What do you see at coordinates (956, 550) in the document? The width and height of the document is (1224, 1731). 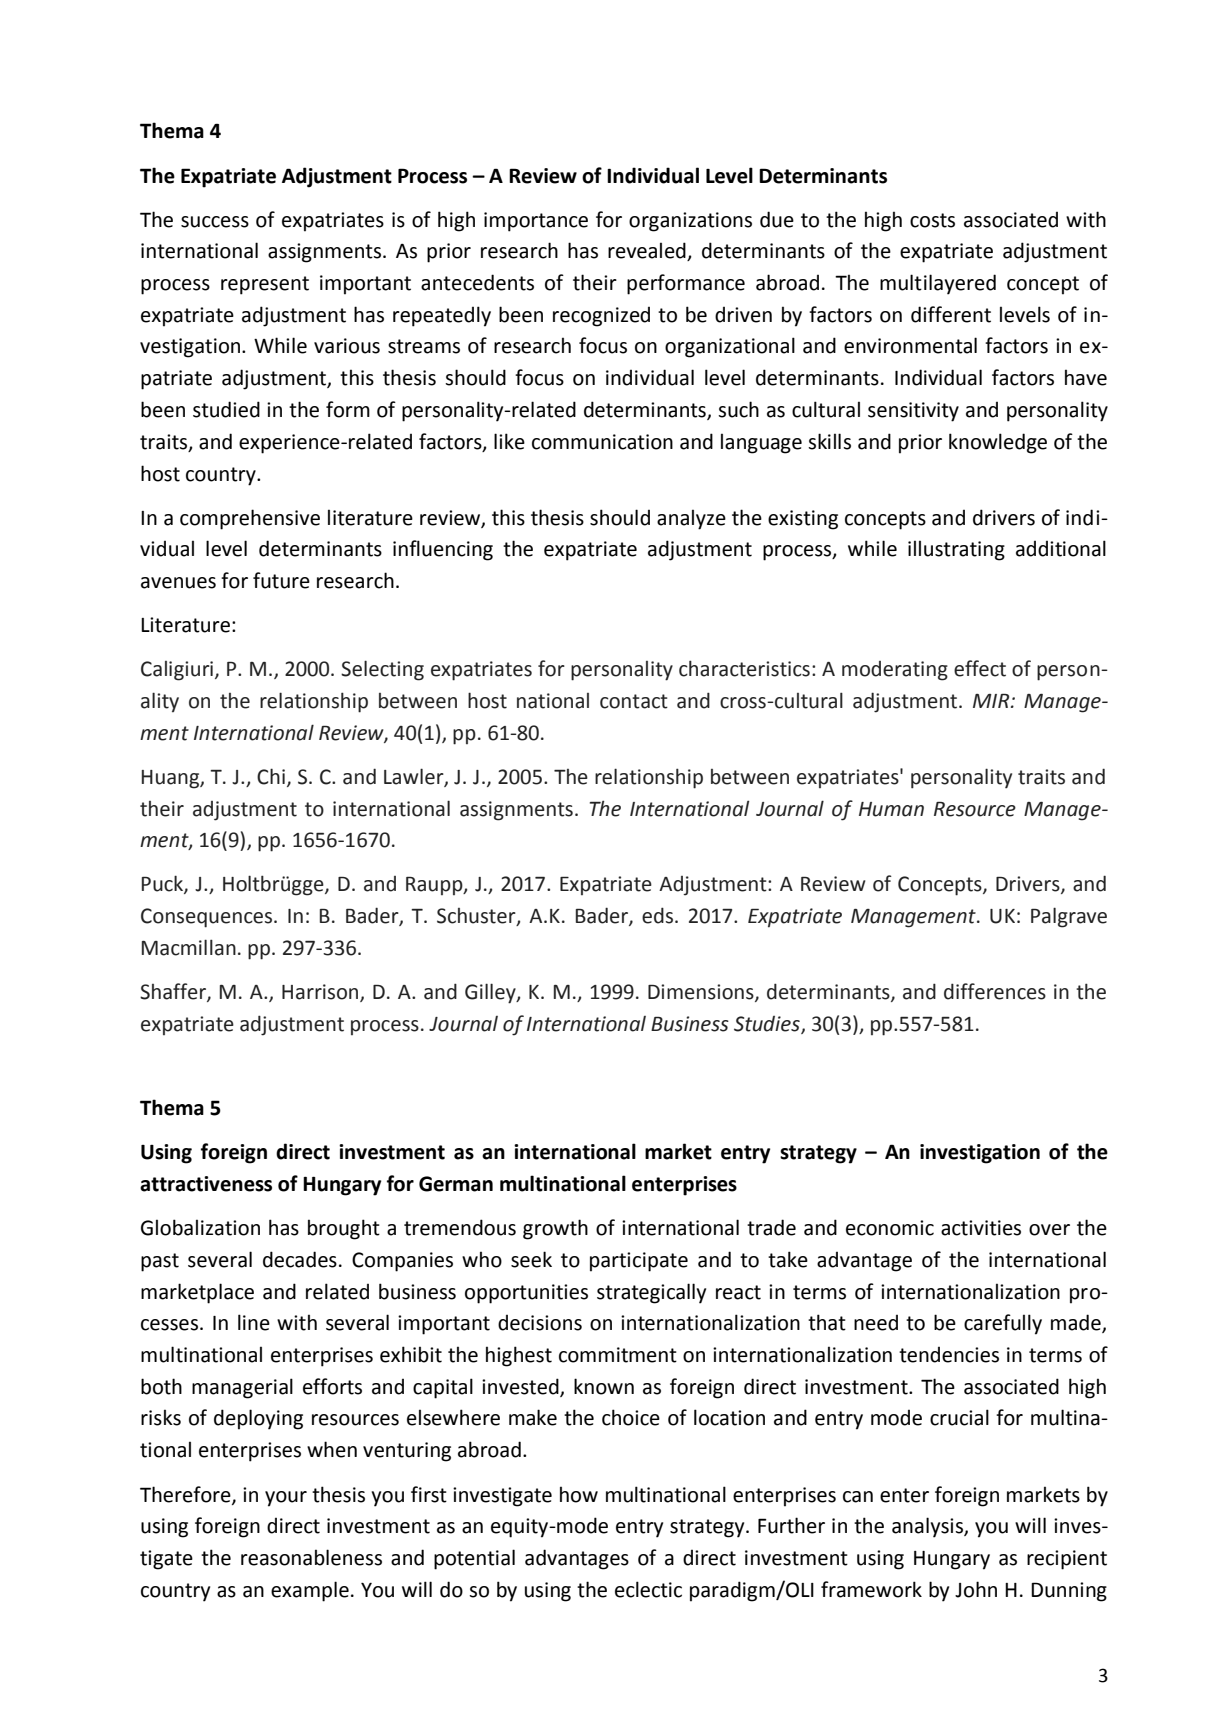 I see `illustrating` at bounding box center [956, 550].
